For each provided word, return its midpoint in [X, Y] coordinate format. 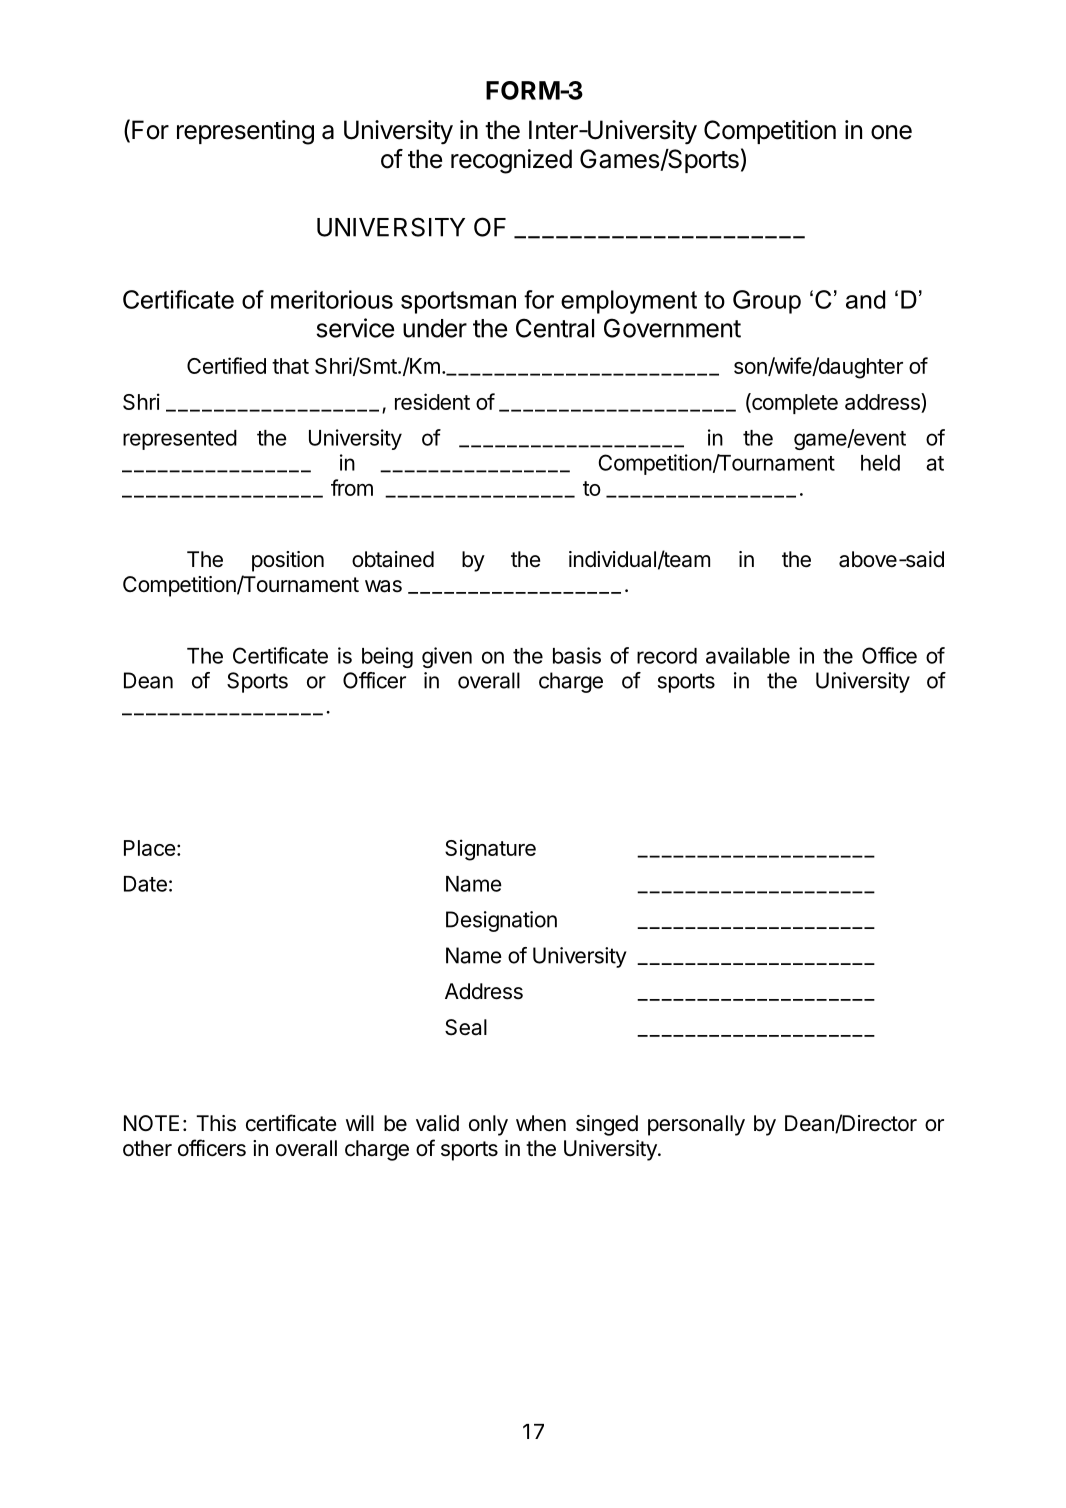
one [891, 132]
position [288, 561]
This [216, 1123]
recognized [511, 161]
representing [245, 132]
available [748, 655]
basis [577, 655]
